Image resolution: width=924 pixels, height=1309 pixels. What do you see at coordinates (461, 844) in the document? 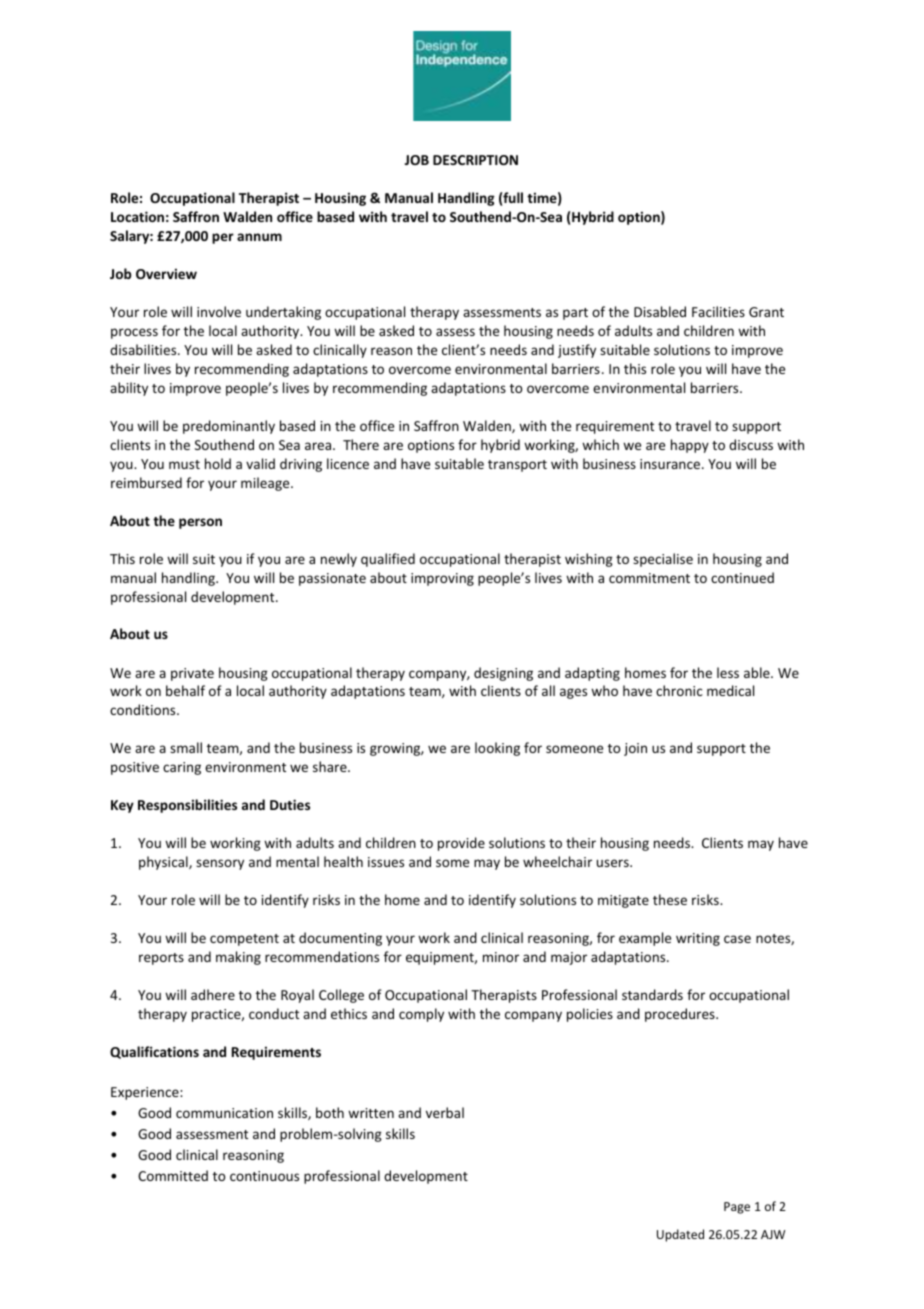
I see `provide` at bounding box center [461, 844].
